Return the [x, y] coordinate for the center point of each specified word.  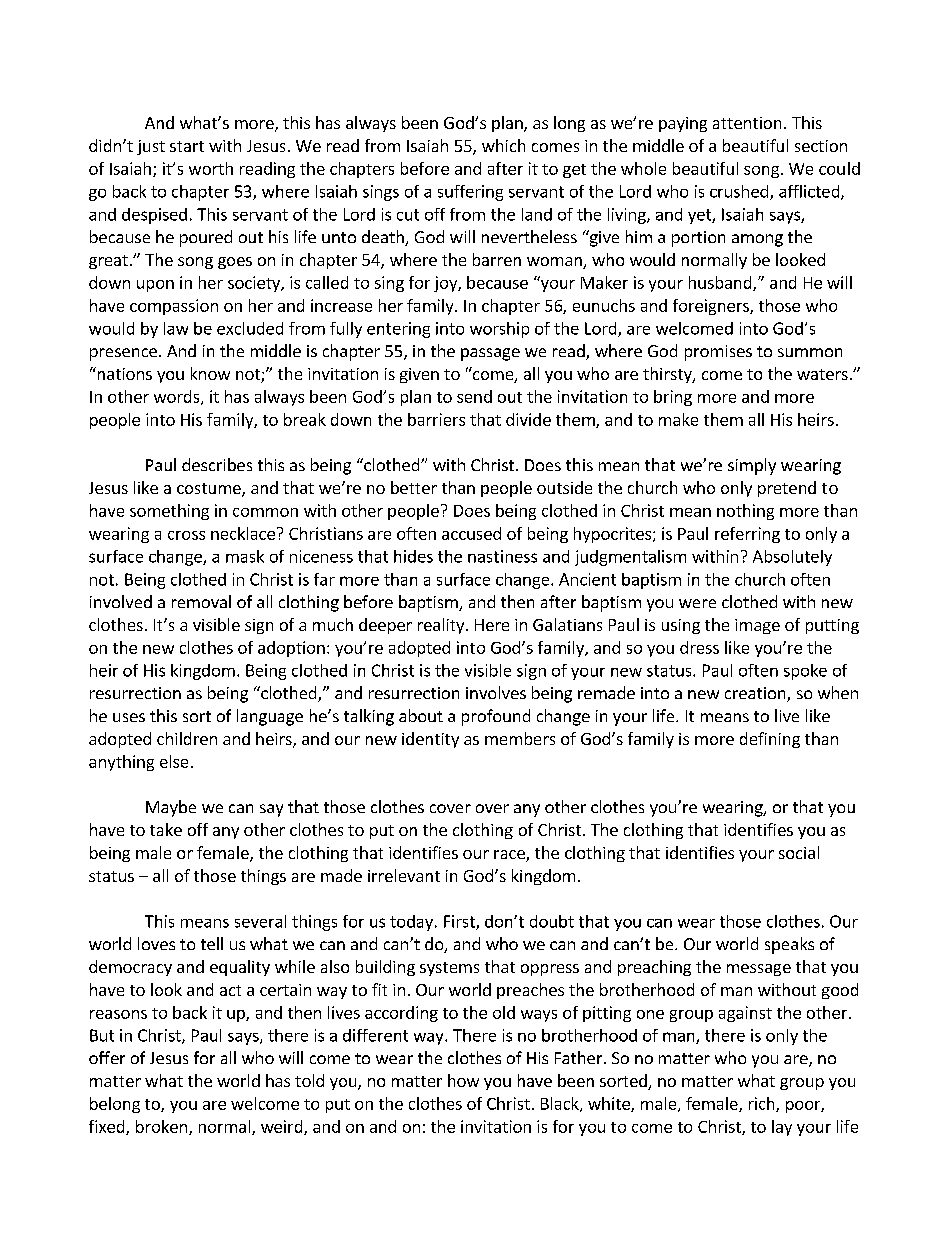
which [503, 145]
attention [747, 123]
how [463, 1080]
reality [442, 626]
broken [161, 1126]
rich [763, 1104]
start [187, 146]
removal [201, 601]
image [757, 626]
